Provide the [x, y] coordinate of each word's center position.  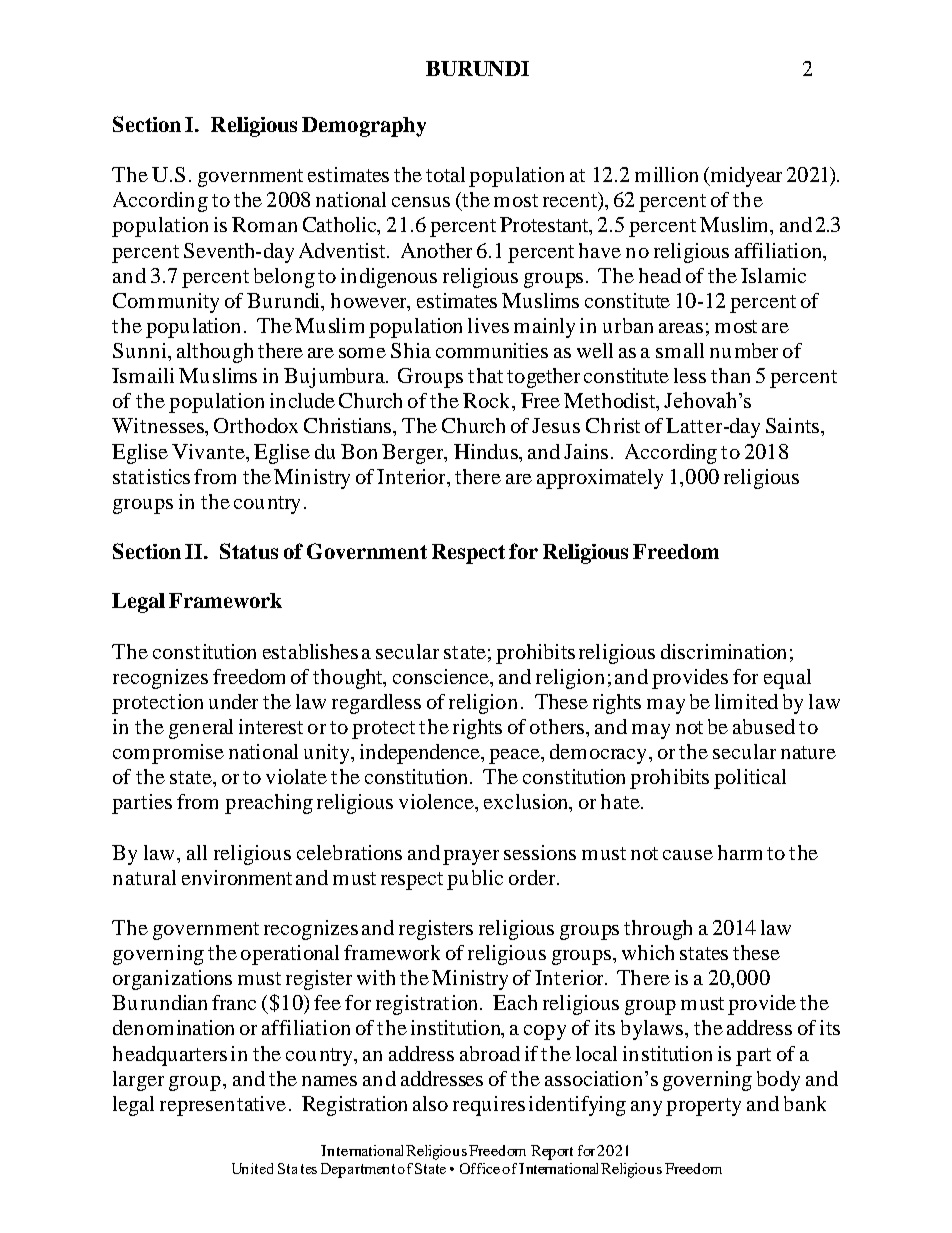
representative [223, 1106]
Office [480, 1168]
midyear [745, 177]
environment [237, 877]
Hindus [487, 451]
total [445, 174]
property [703, 1107]
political [750, 779]
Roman [264, 224]
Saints [792, 425]
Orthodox [256, 425]
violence [437, 801]
